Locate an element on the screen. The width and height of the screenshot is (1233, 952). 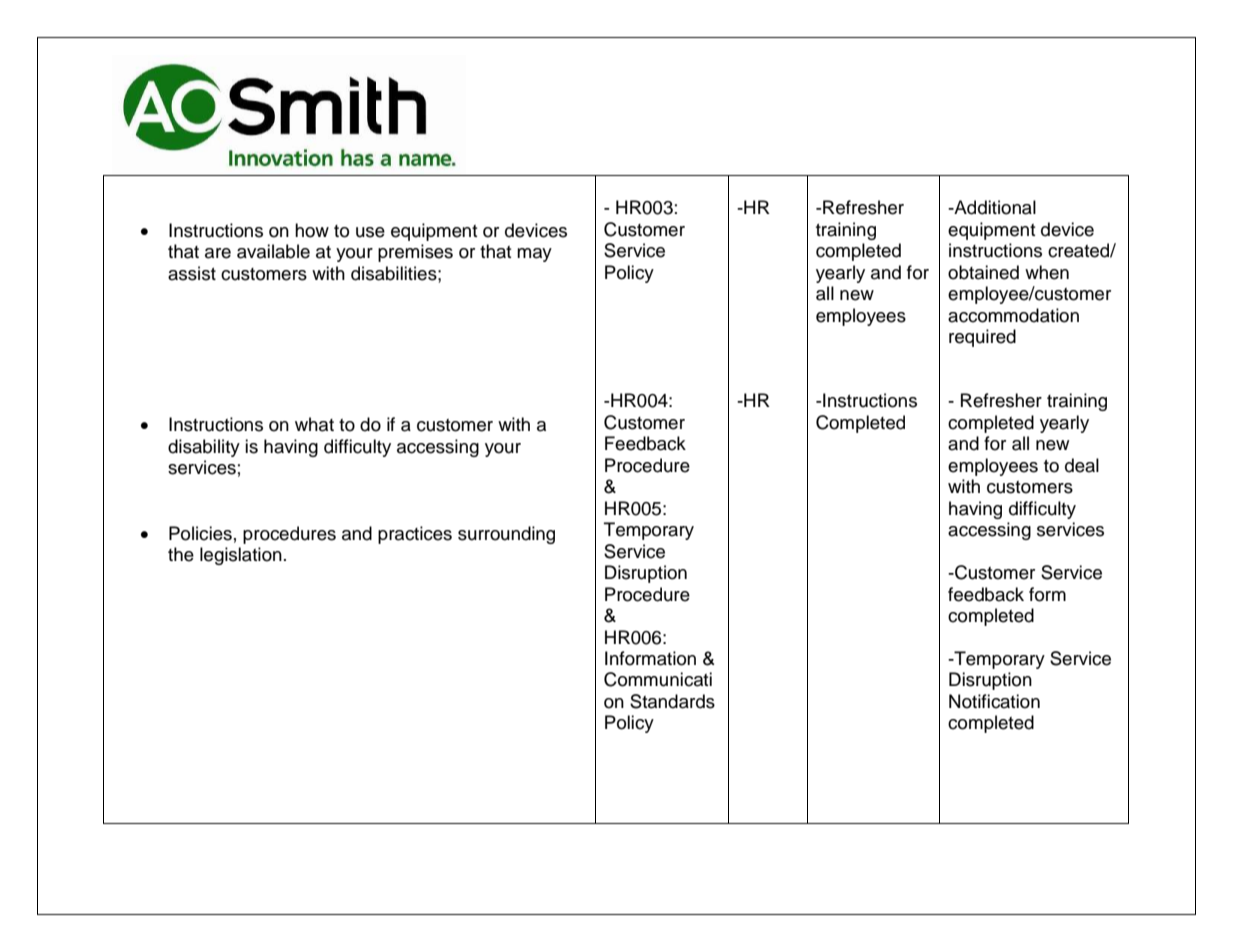
the is located at coordinates (181, 554).
